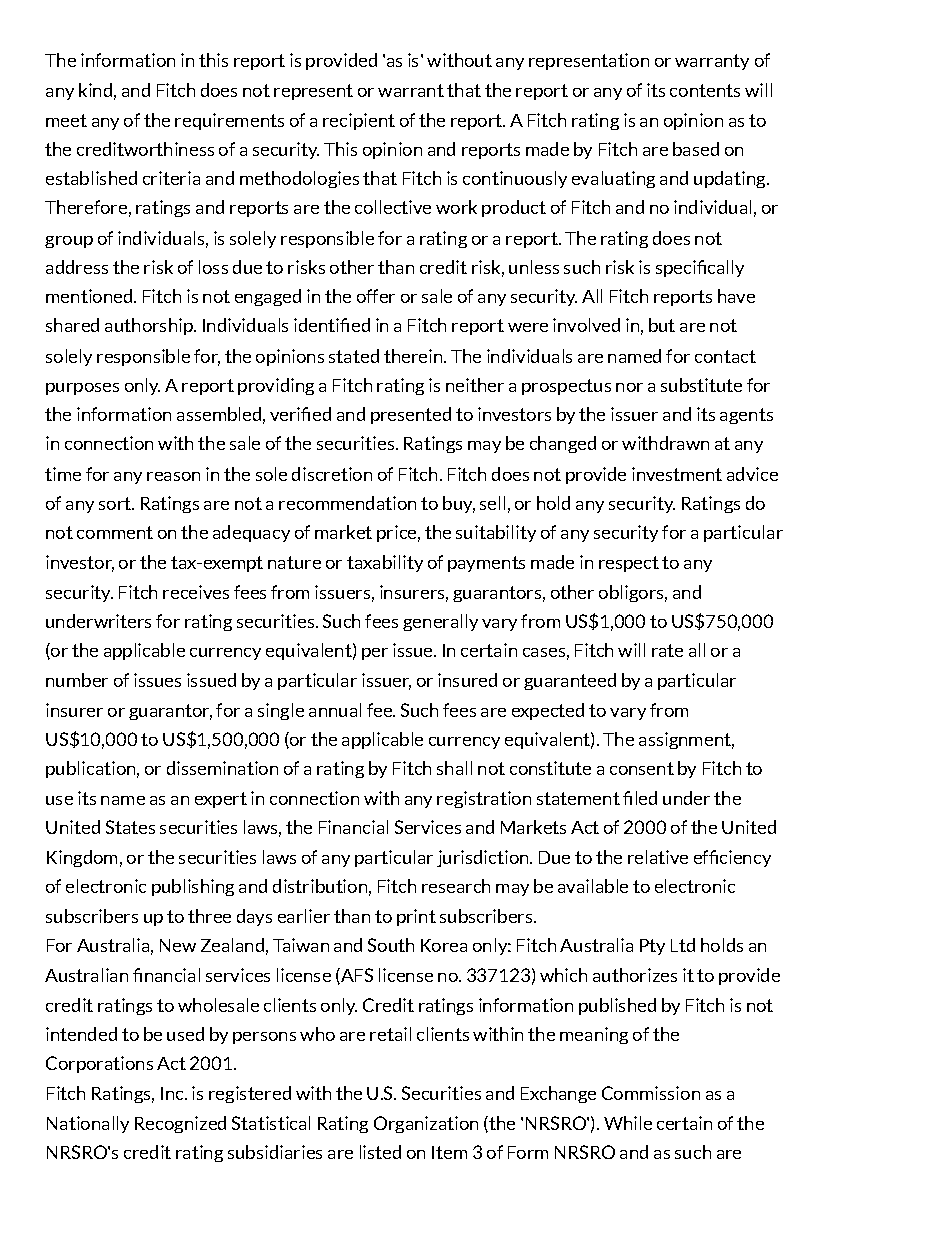 This screenshot has height=1233, width=952. Describe the element at coordinates (696, 149) in the screenshot. I see `based` at that location.
